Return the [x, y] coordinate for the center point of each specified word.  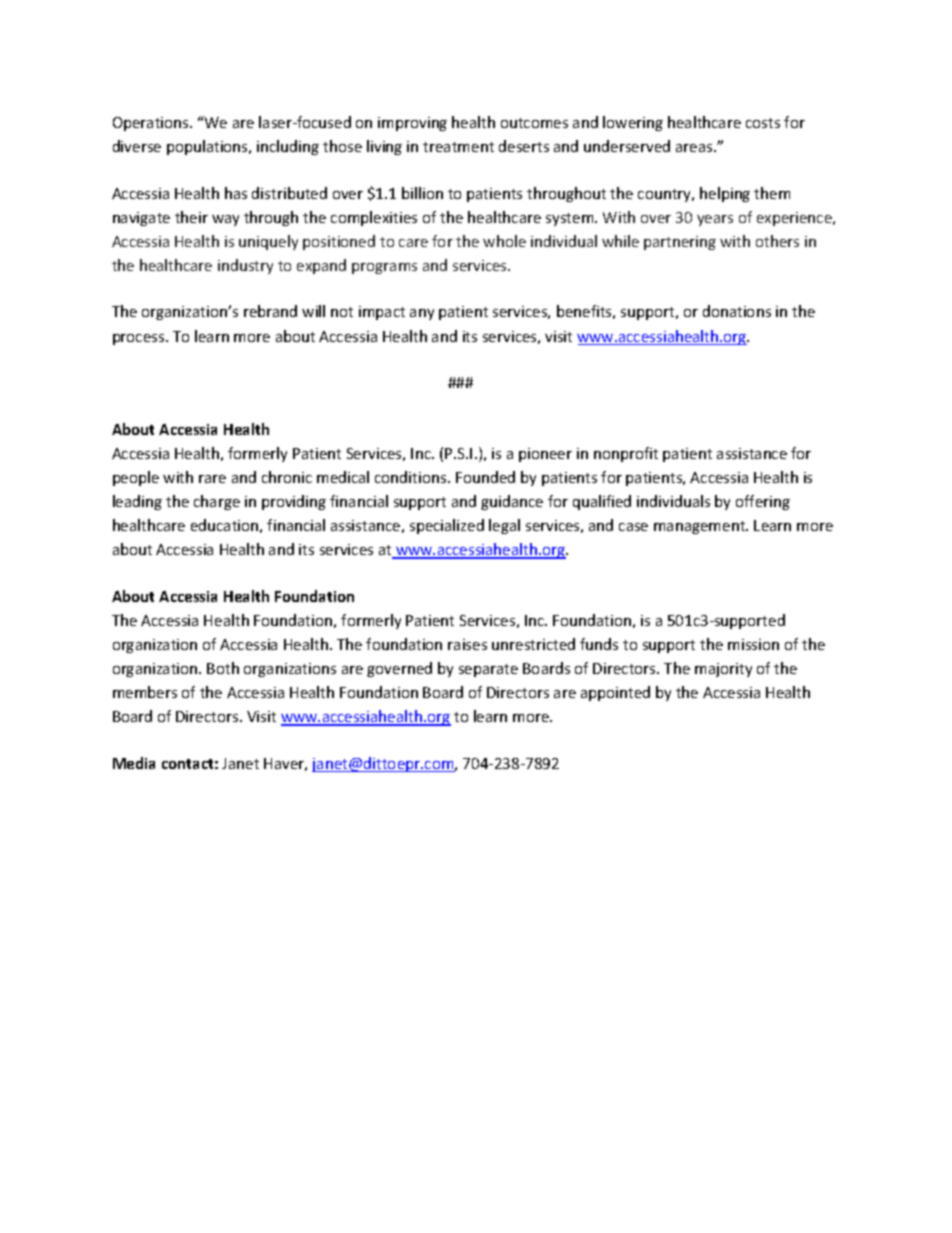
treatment [458, 147]
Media [134, 763]
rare [212, 479]
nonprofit [626, 454]
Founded [485, 477]
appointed [615, 693]
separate [488, 670]
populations [208, 147]
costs [763, 123]
